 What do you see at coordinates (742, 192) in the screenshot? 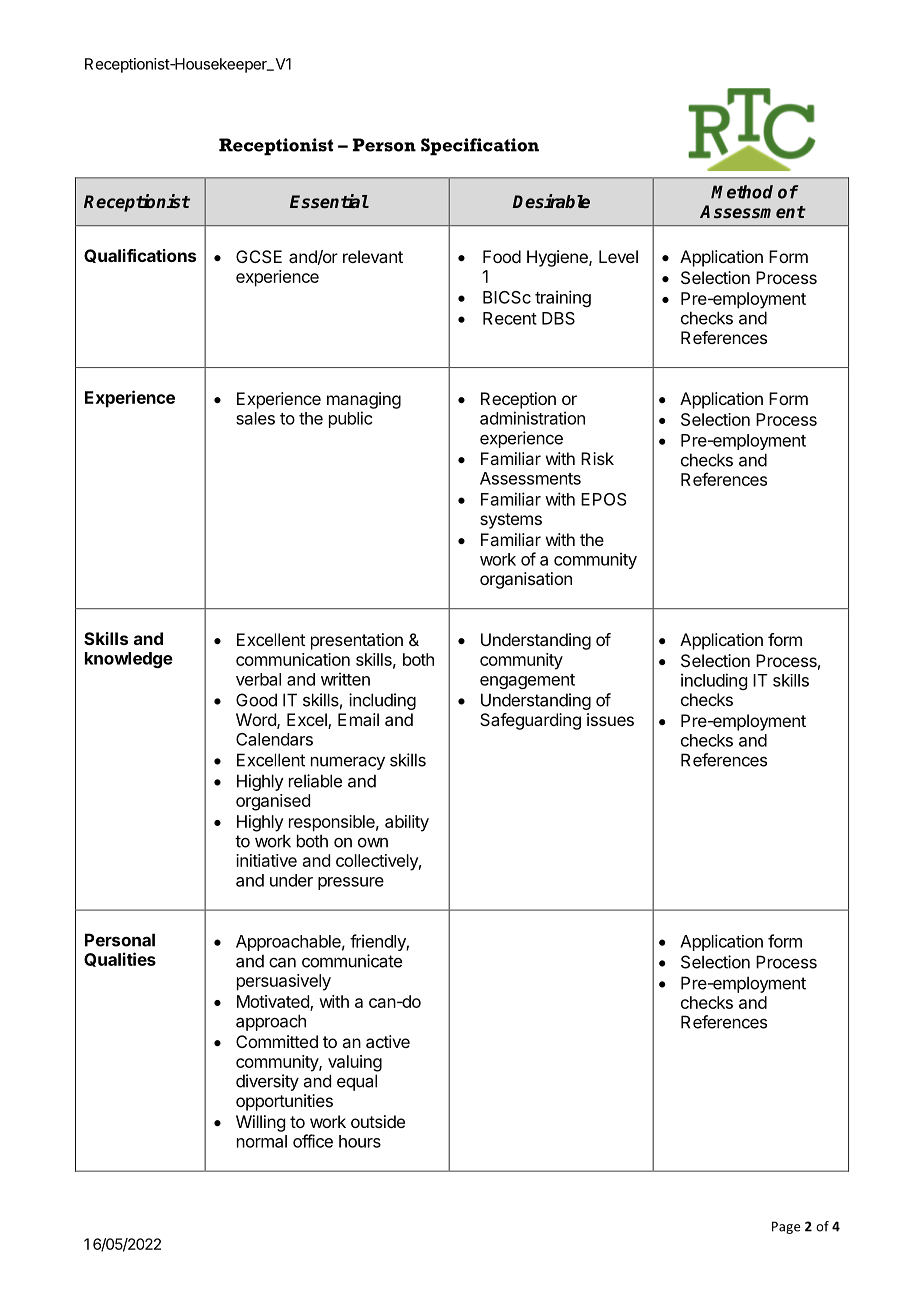
I see `Method` at bounding box center [742, 192].
